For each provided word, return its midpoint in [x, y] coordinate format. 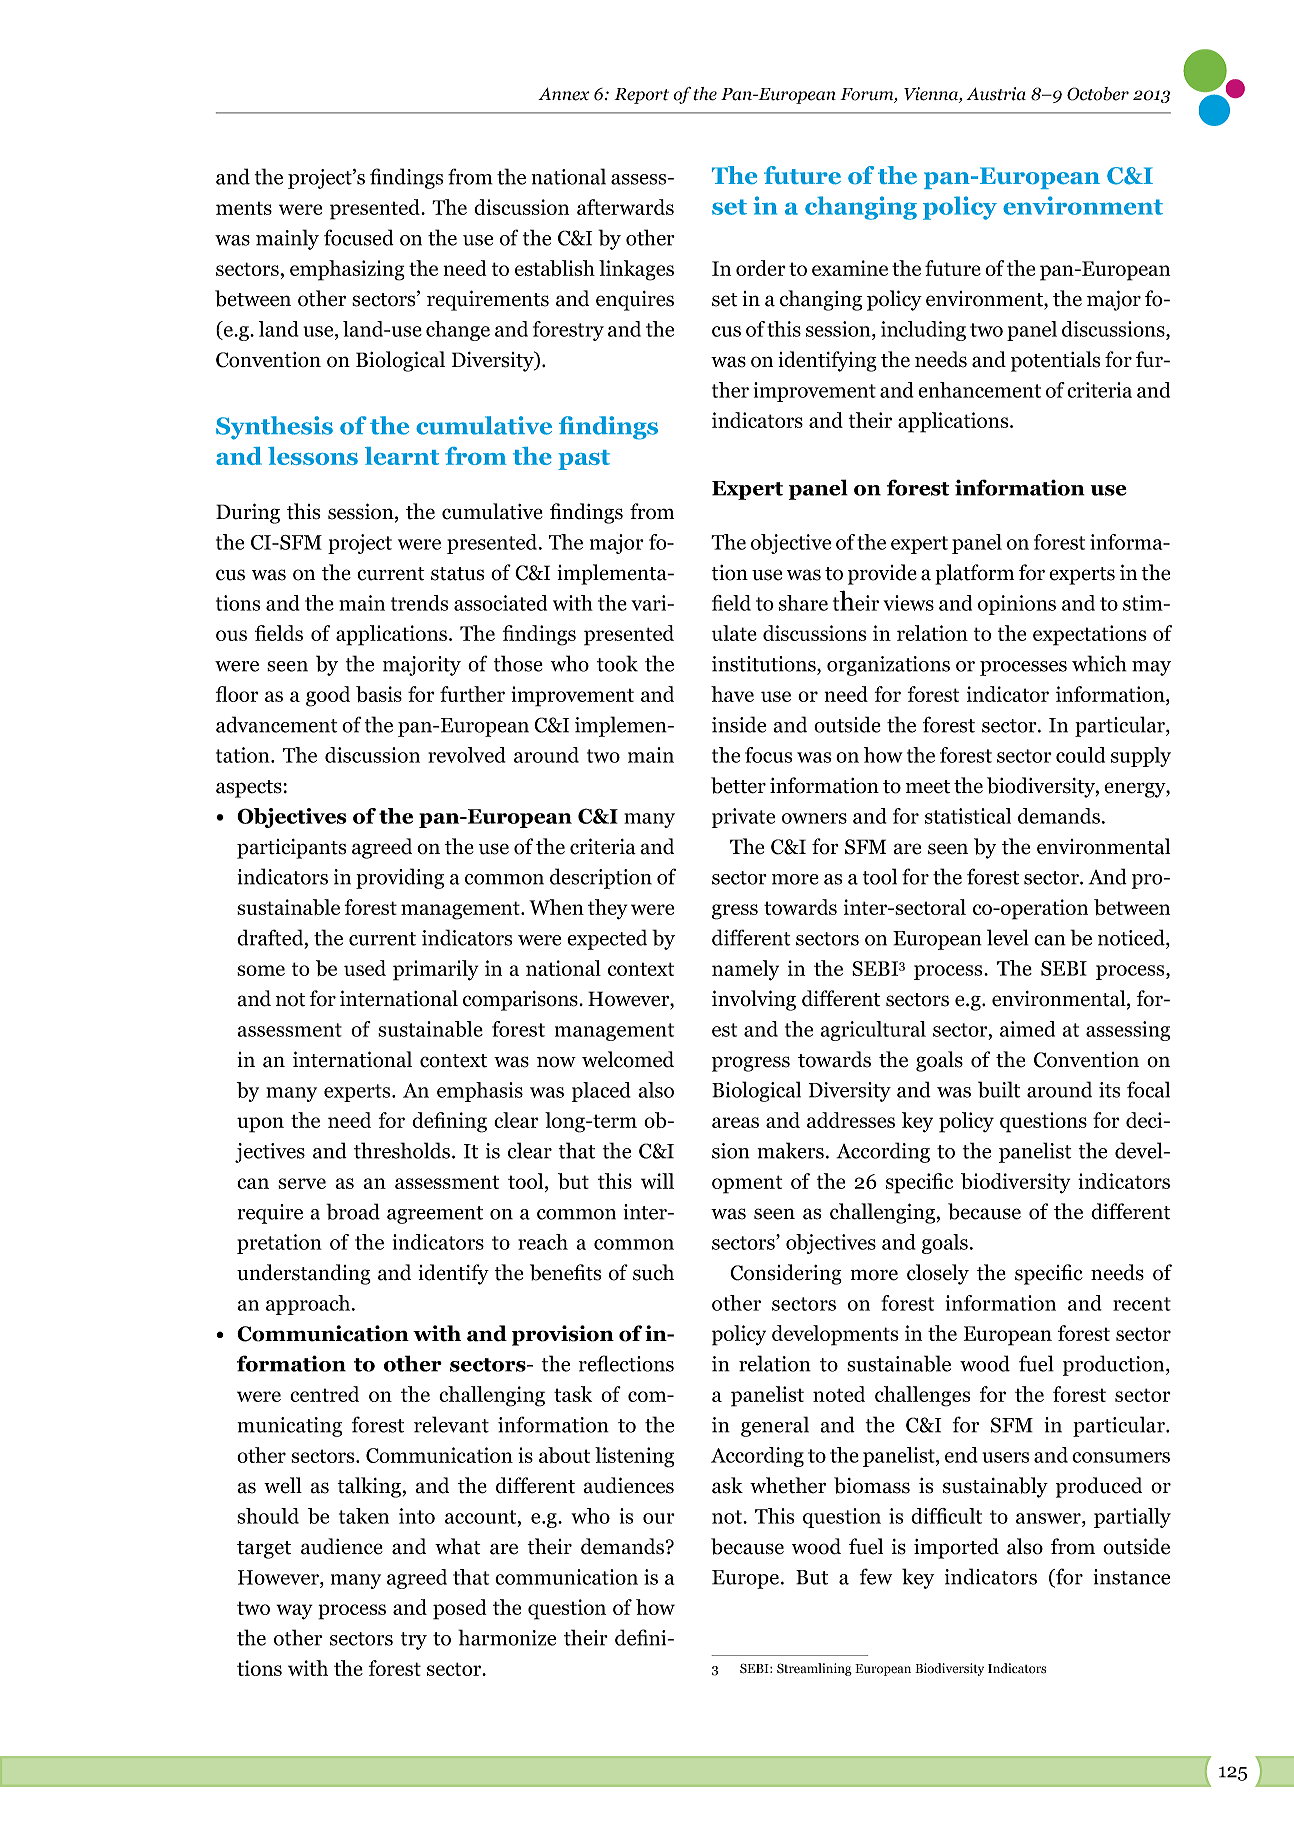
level [1008, 937]
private [743, 818]
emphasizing [347, 270]
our [659, 1518]
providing [400, 878]
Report [641, 96]
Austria [996, 94]
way [294, 1612]
